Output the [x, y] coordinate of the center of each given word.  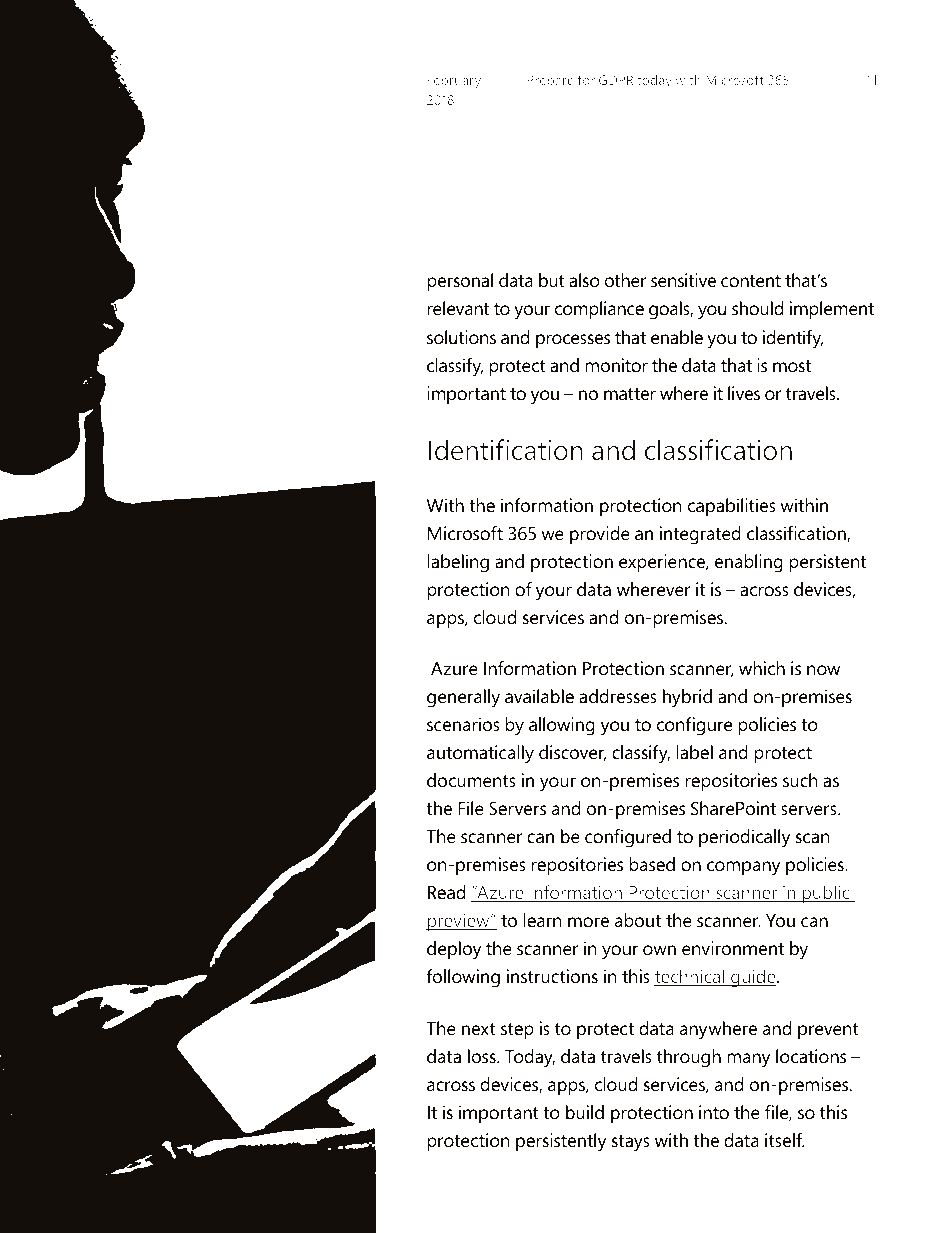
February [454, 81]
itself [785, 1140]
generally [463, 698]
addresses [618, 696]
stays [631, 1143]
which [762, 668]
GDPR [616, 80]
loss [483, 1056]
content [751, 281]
